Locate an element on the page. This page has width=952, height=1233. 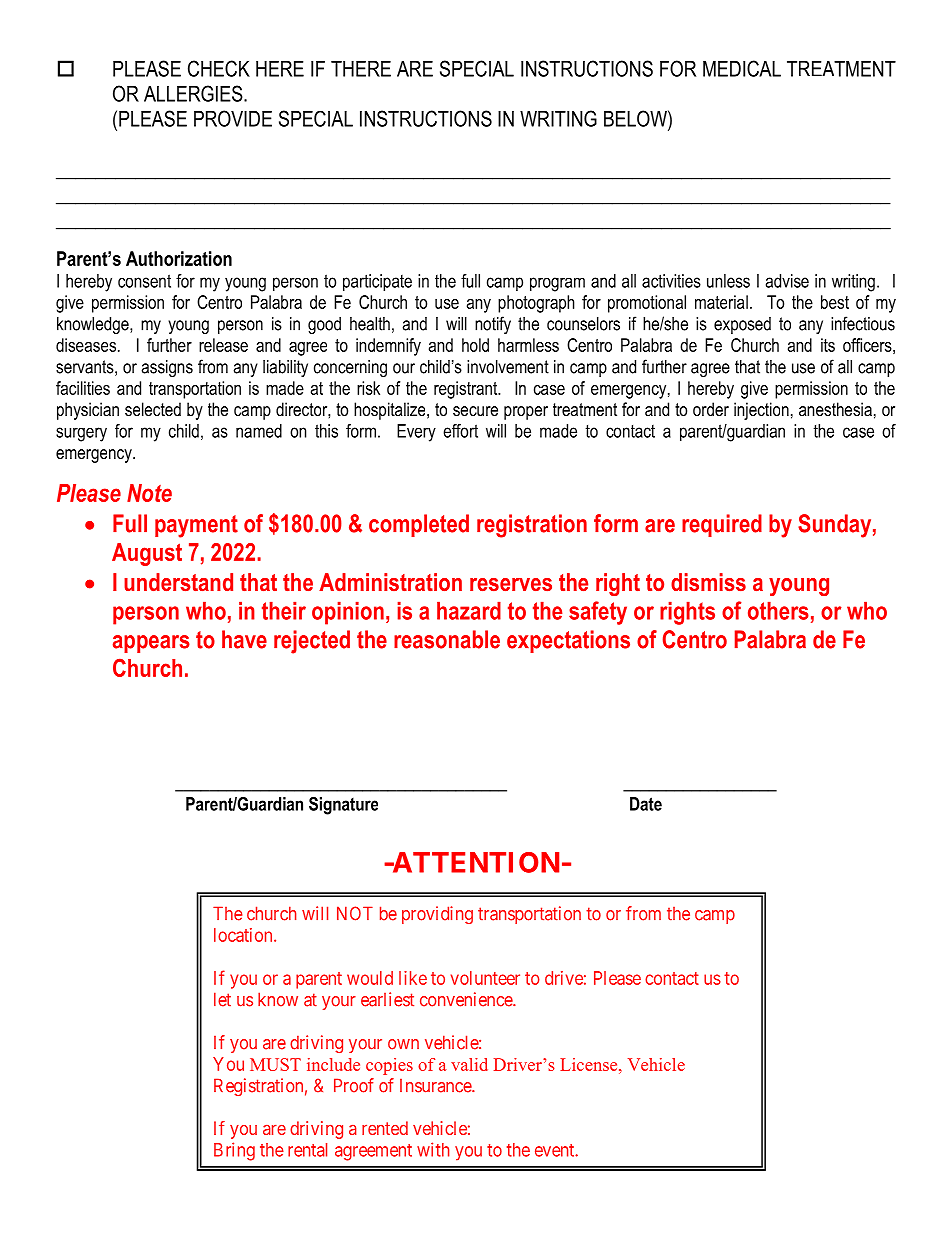
hazard is located at coordinates (469, 611).
